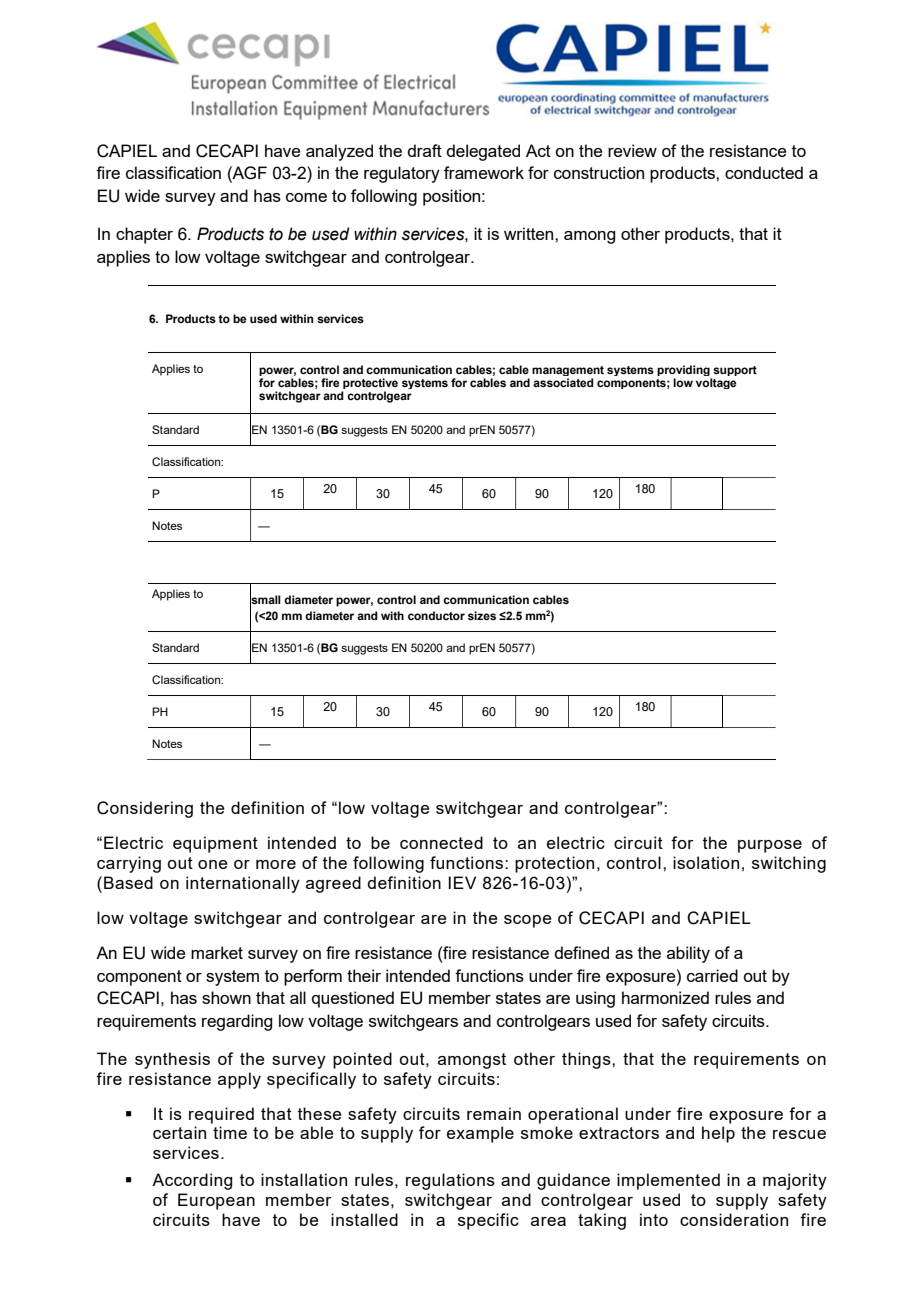  I want to click on chapter, so click(144, 235).
